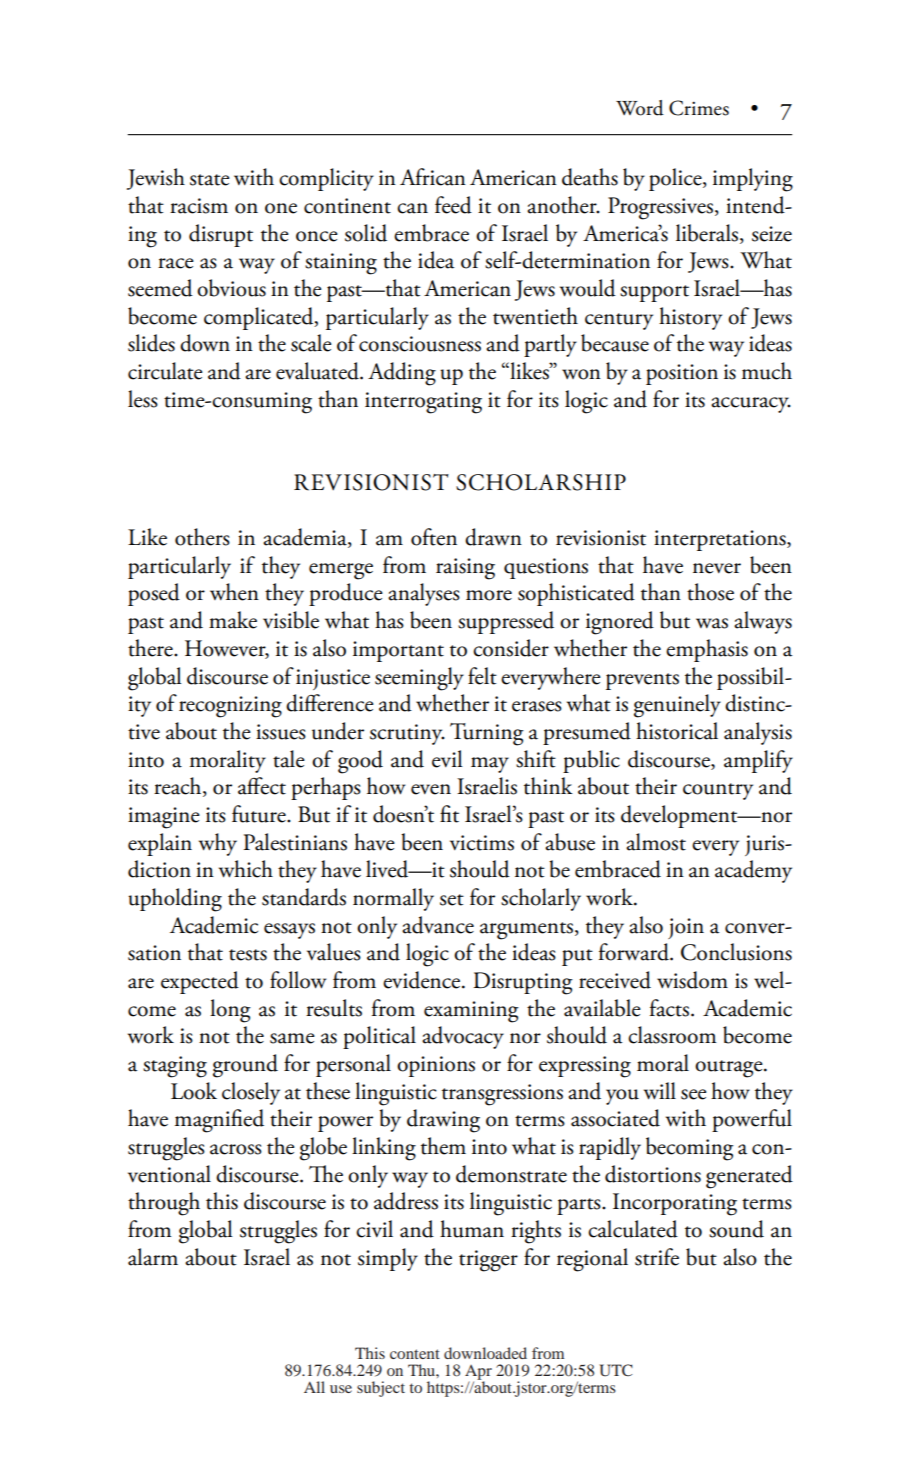 The height and width of the page is (1465, 920). What do you see at coordinates (245, 1066) in the page?
I see `ground` at bounding box center [245, 1066].
